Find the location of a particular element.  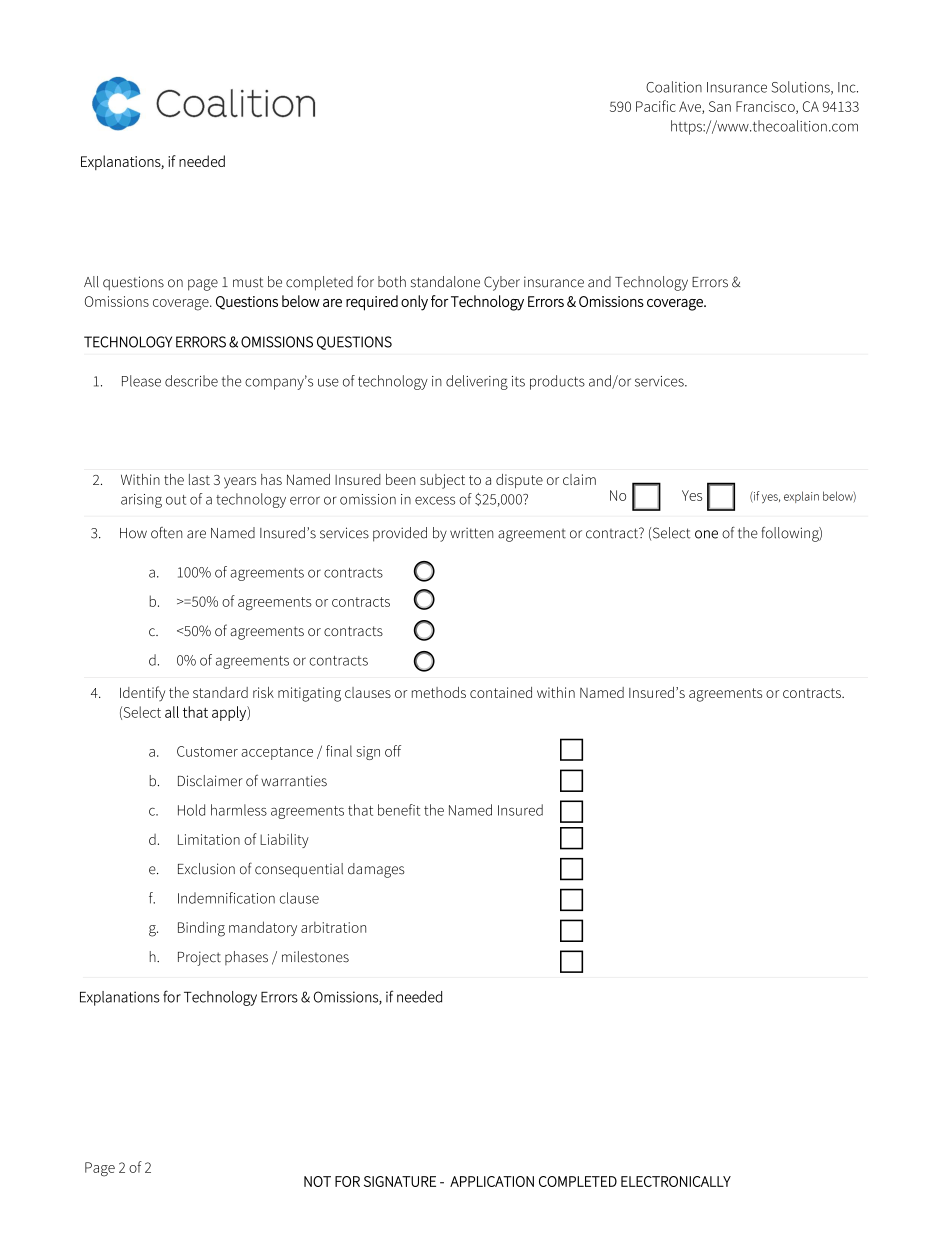

Pacific is located at coordinates (656, 106).
